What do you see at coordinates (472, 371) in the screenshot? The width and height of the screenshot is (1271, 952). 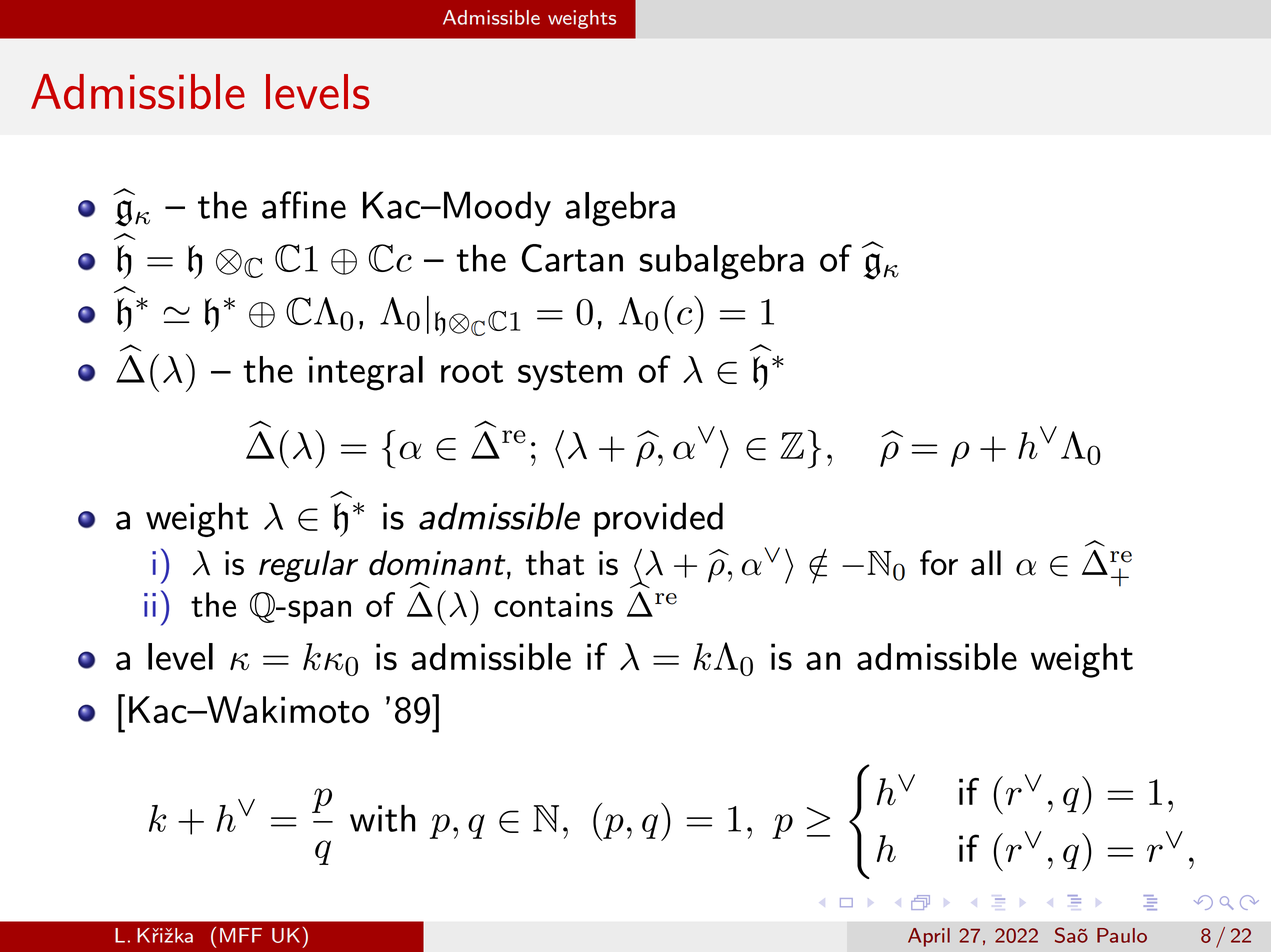 I see `root` at bounding box center [472, 371].
